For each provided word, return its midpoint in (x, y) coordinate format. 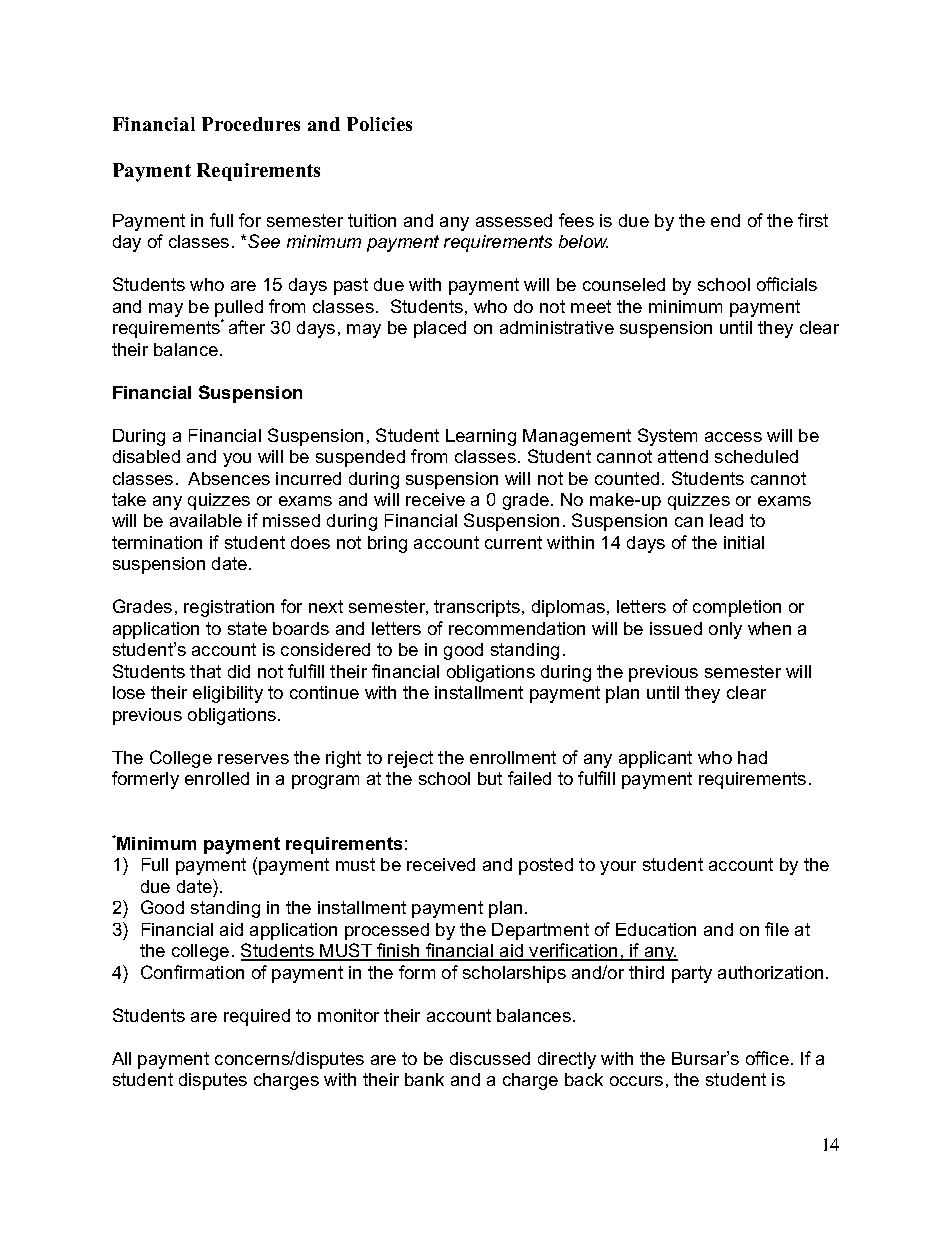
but (490, 778)
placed (440, 329)
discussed (490, 1058)
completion (737, 608)
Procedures (251, 124)
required (257, 1017)
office (767, 1058)
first (813, 220)
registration (229, 608)
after (247, 327)
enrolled (217, 778)
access (733, 437)
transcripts (477, 608)
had (752, 757)
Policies (379, 124)
